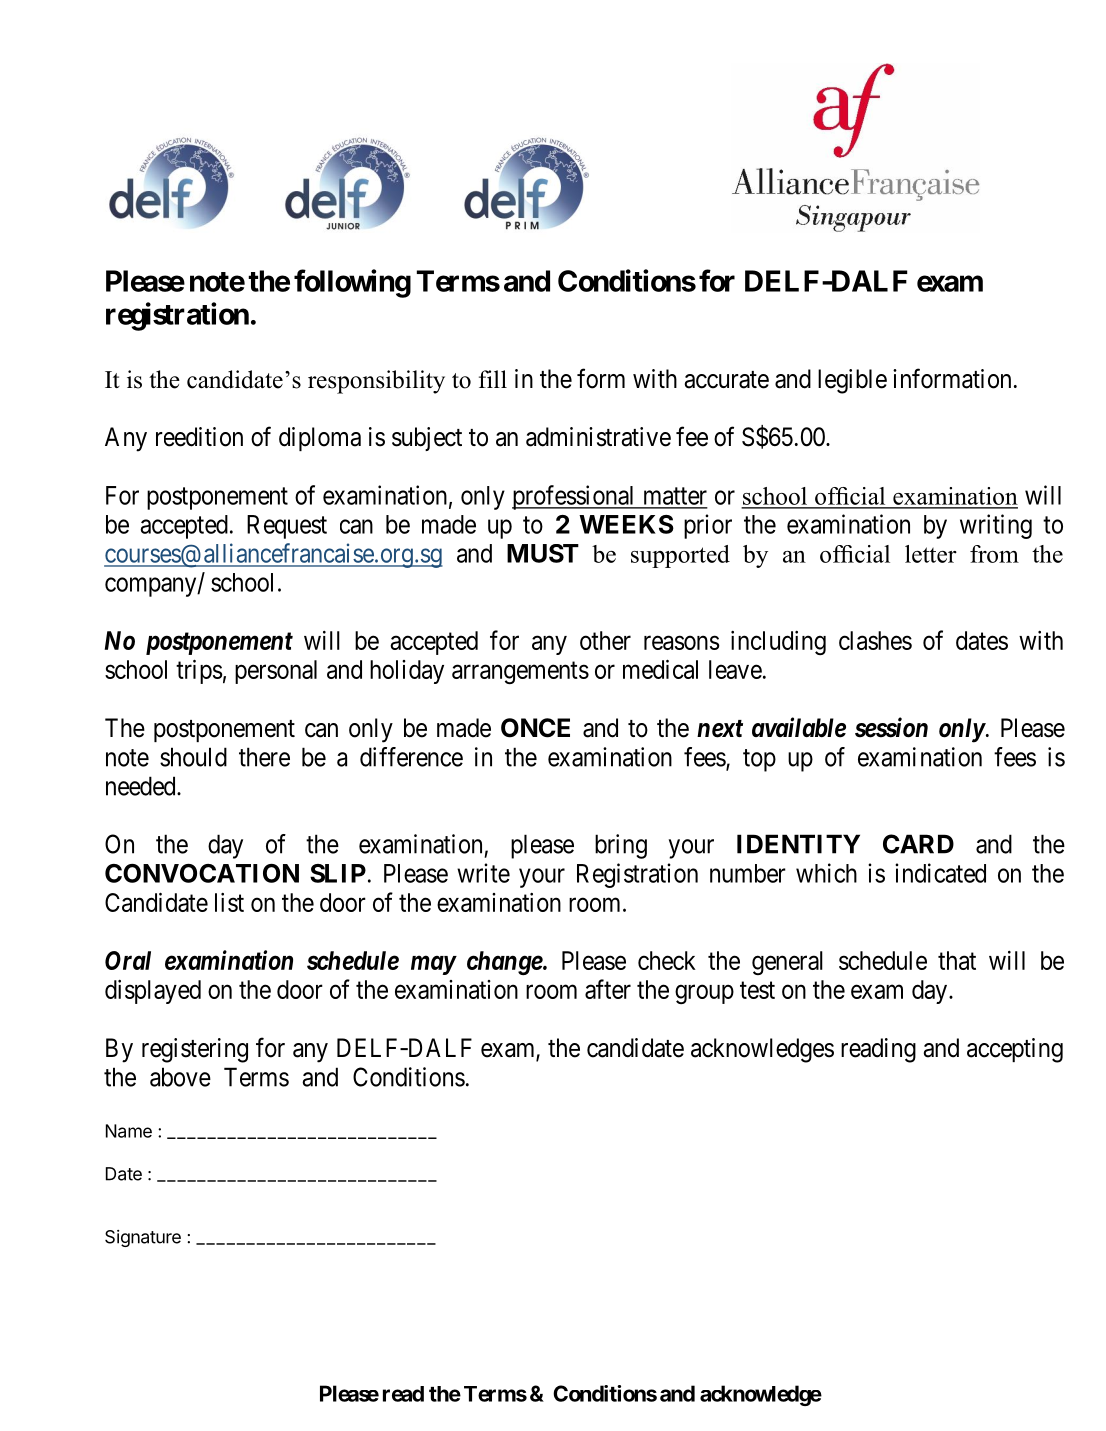 Image resolution: width=1106 pixels, height=1431 pixels. Describe the element at coordinates (852, 381) in the page. I see `legible` at that location.
